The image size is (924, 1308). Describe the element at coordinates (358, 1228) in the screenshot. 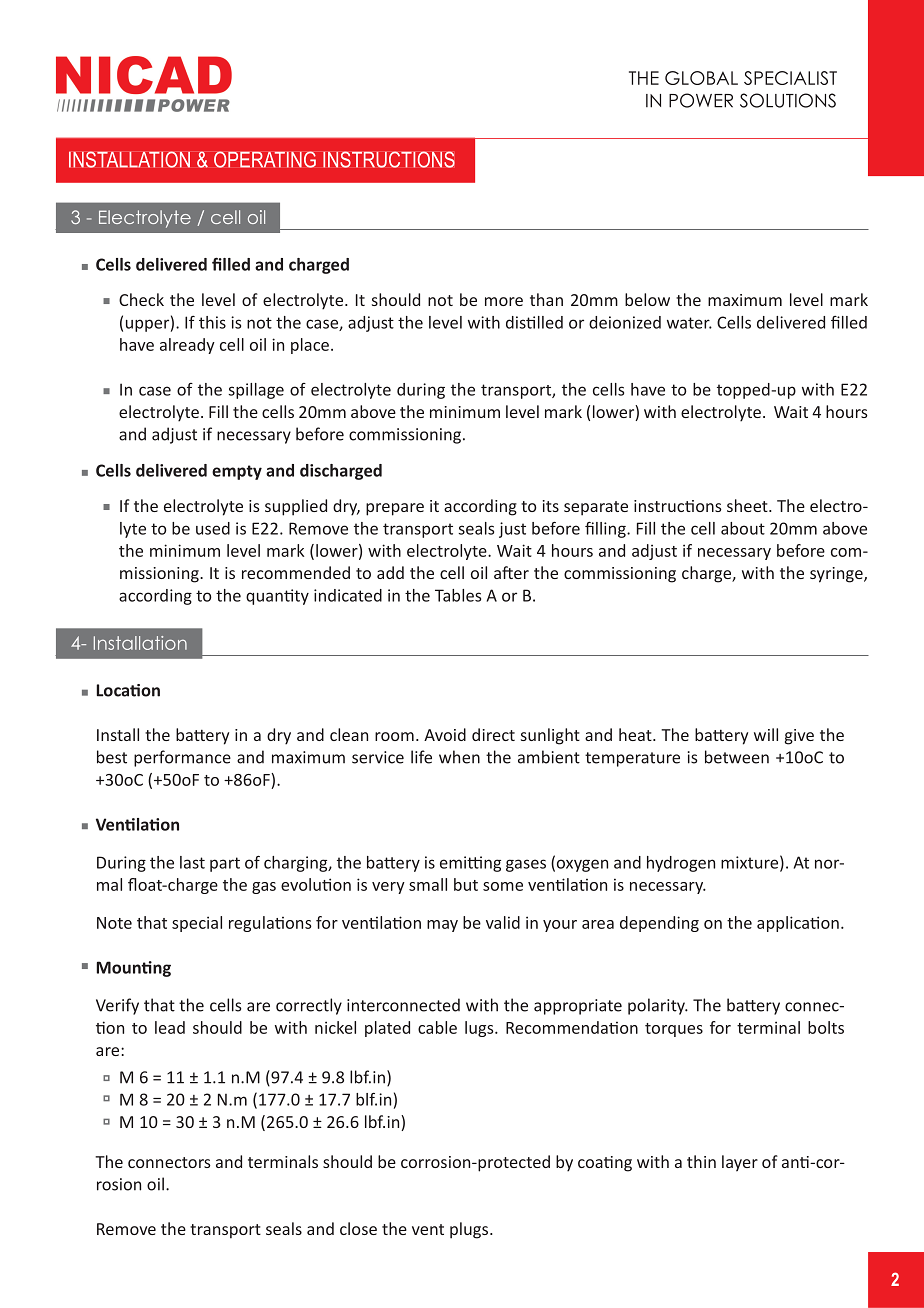

I see `close` at that location.
